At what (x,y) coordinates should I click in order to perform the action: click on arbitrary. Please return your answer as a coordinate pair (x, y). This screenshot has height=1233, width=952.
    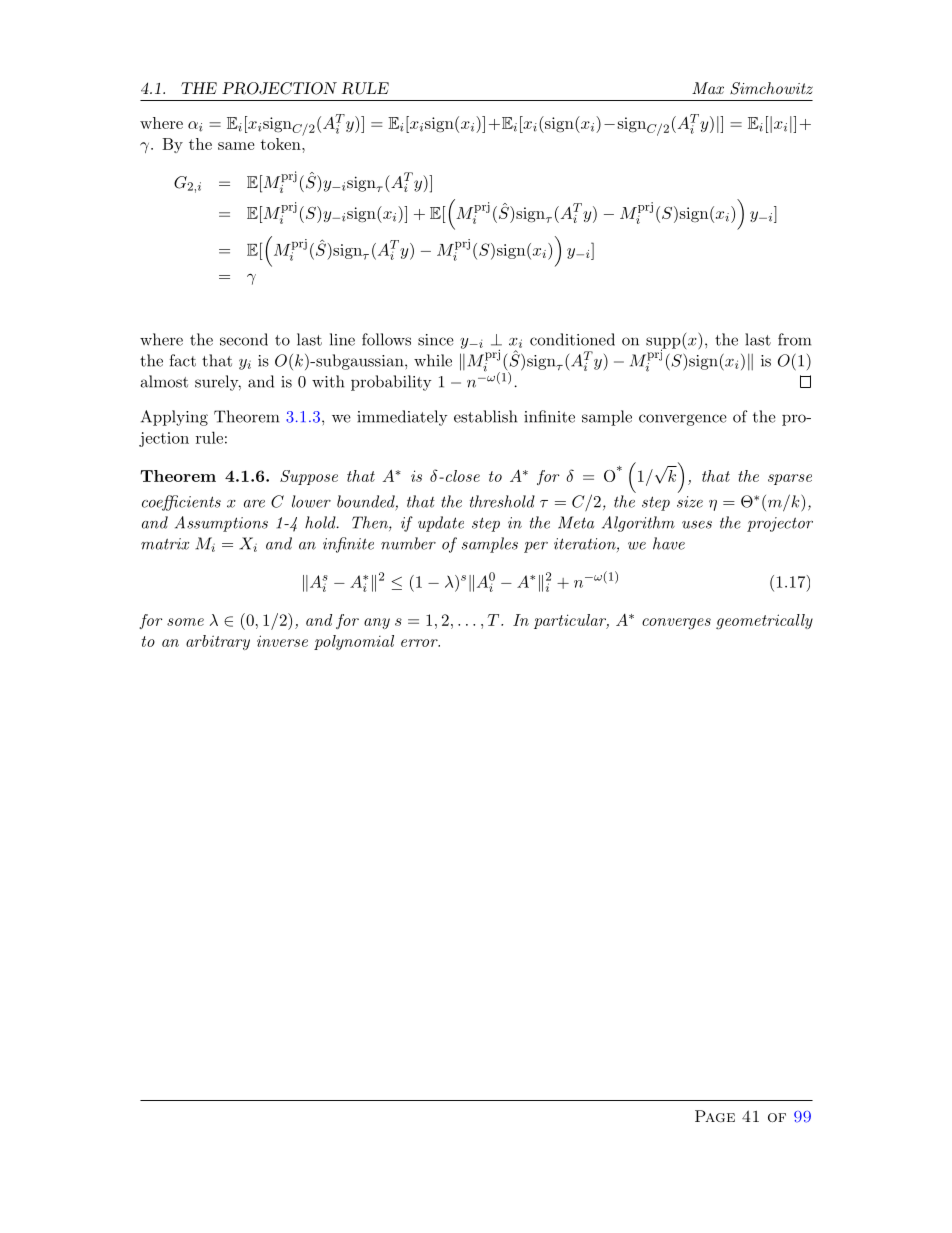
    Looking at the image, I should click on (218, 642).
